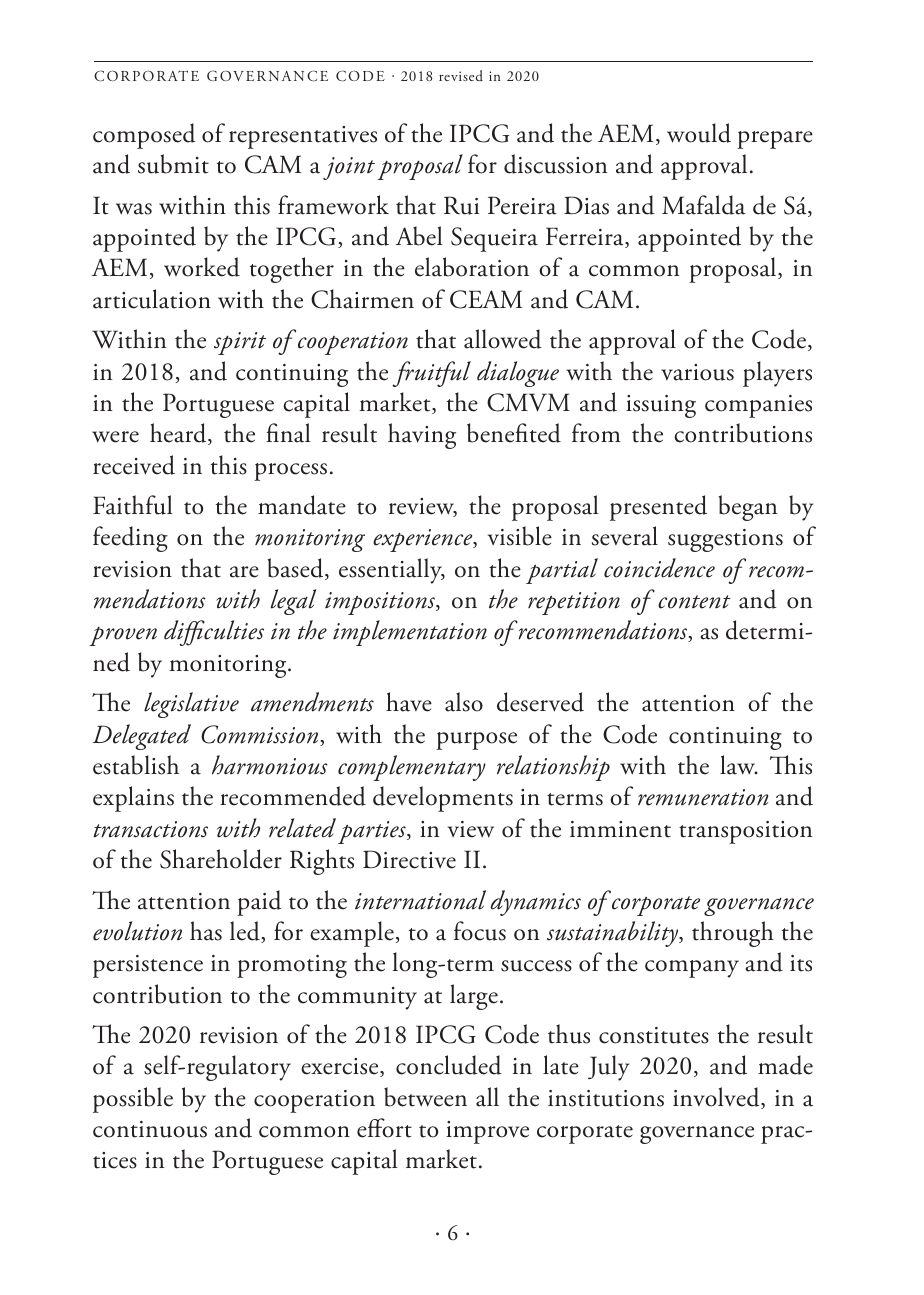 This document has height=1295, width=924. Describe the element at coordinates (144, 136) in the document. I see `composed` at that location.
